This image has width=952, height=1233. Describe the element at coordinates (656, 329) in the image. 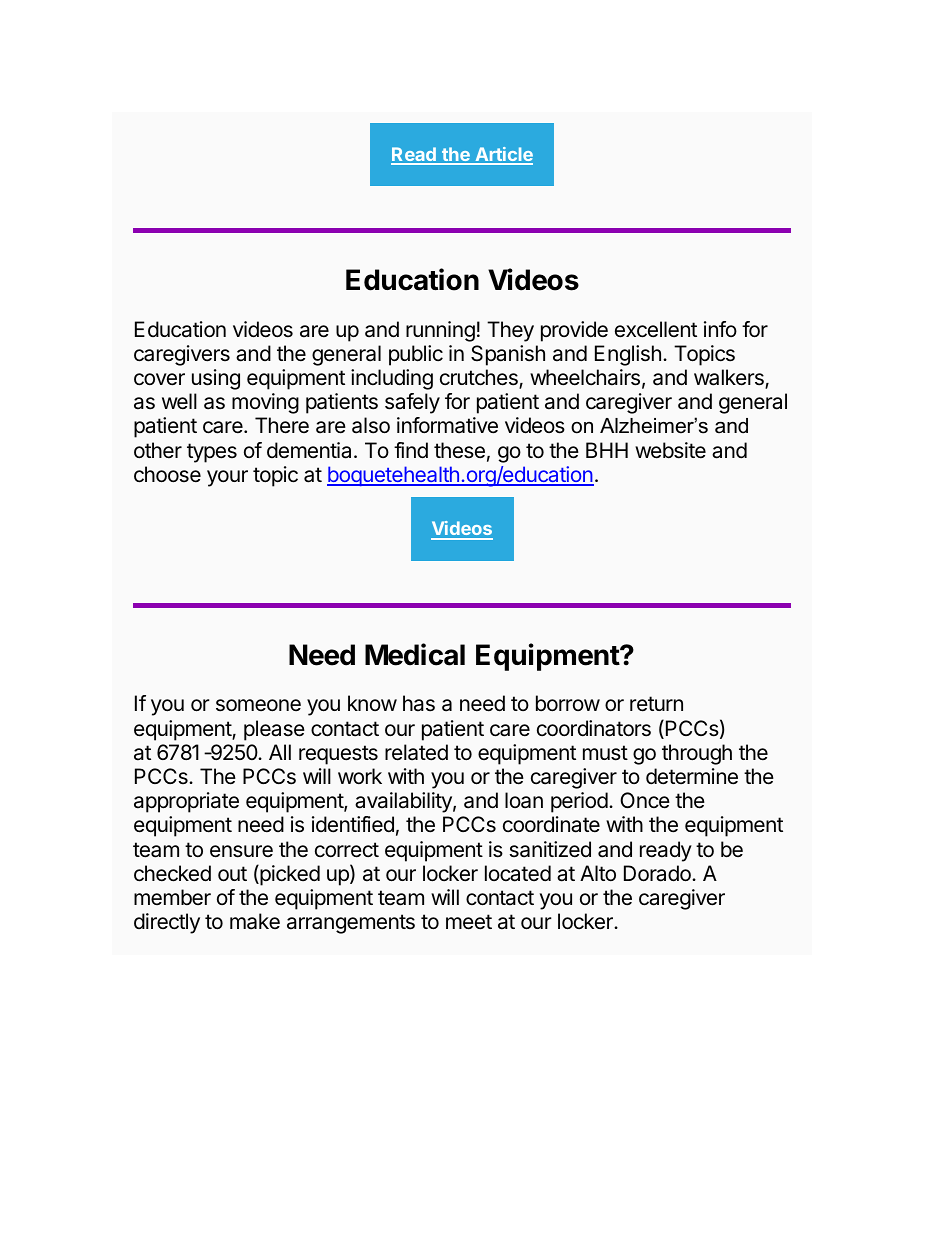

I see `excellent` at that location.
